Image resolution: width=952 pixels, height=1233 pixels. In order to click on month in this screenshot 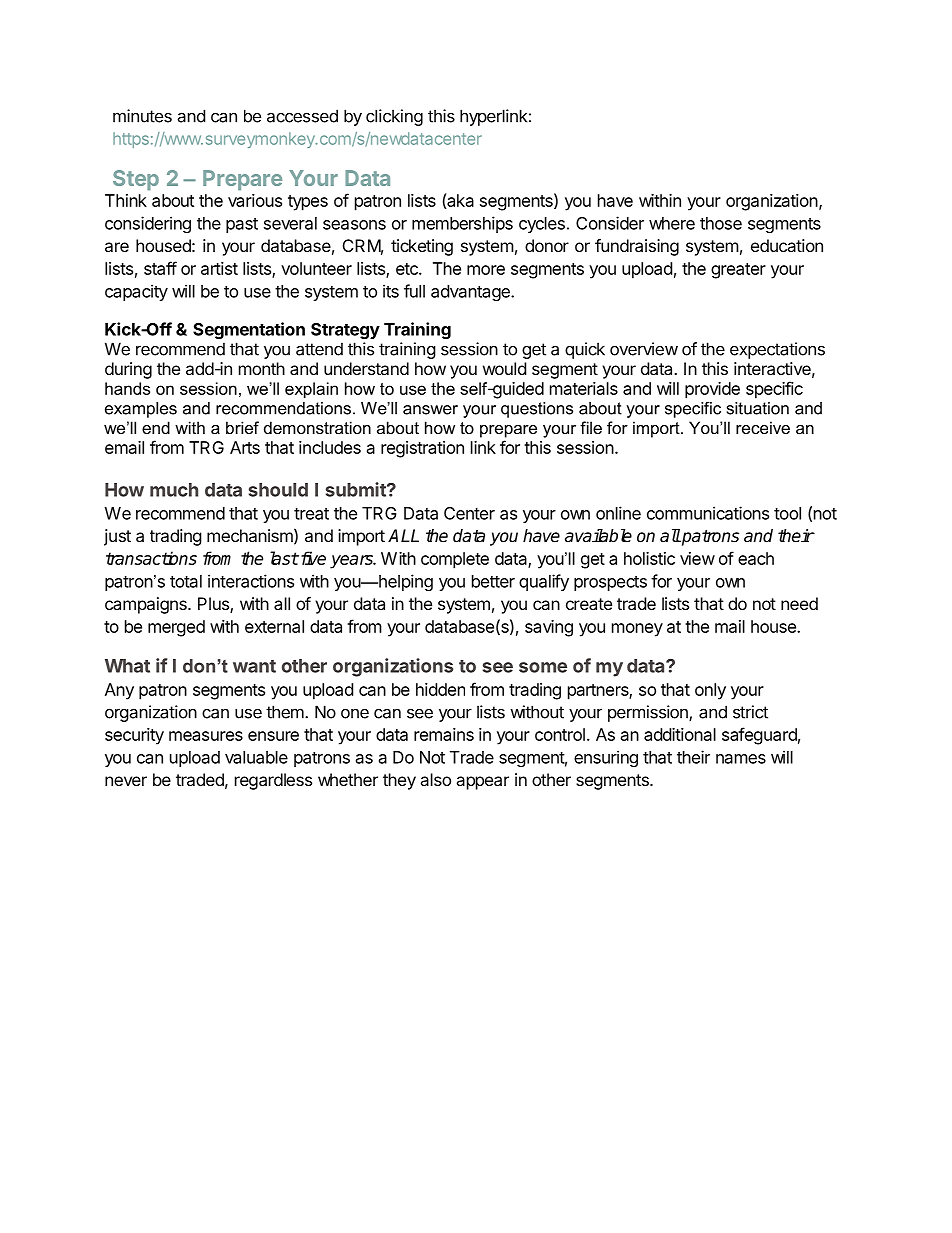, I will do `click(262, 368)`.
